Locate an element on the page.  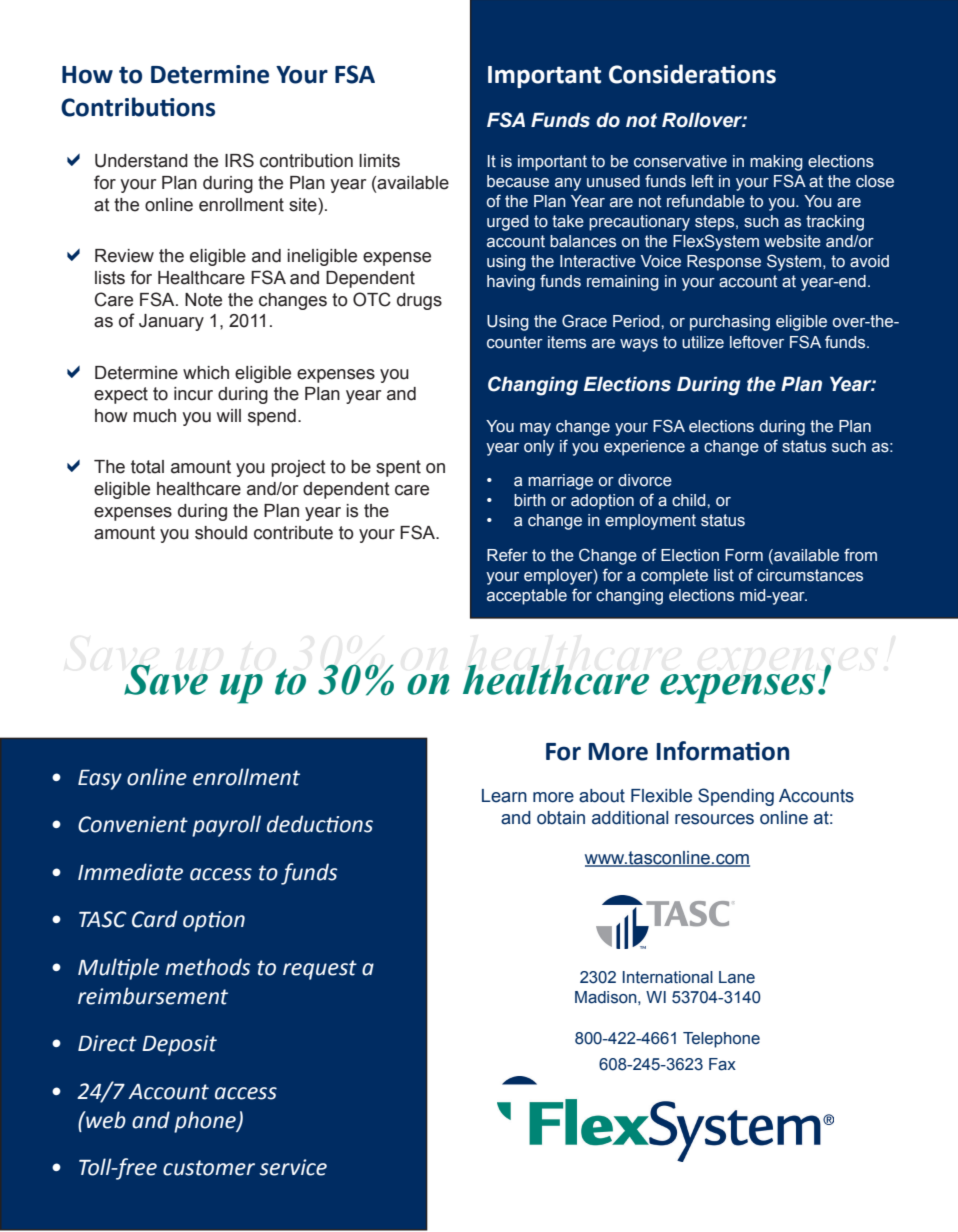
circumstances is located at coordinates (810, 575).
